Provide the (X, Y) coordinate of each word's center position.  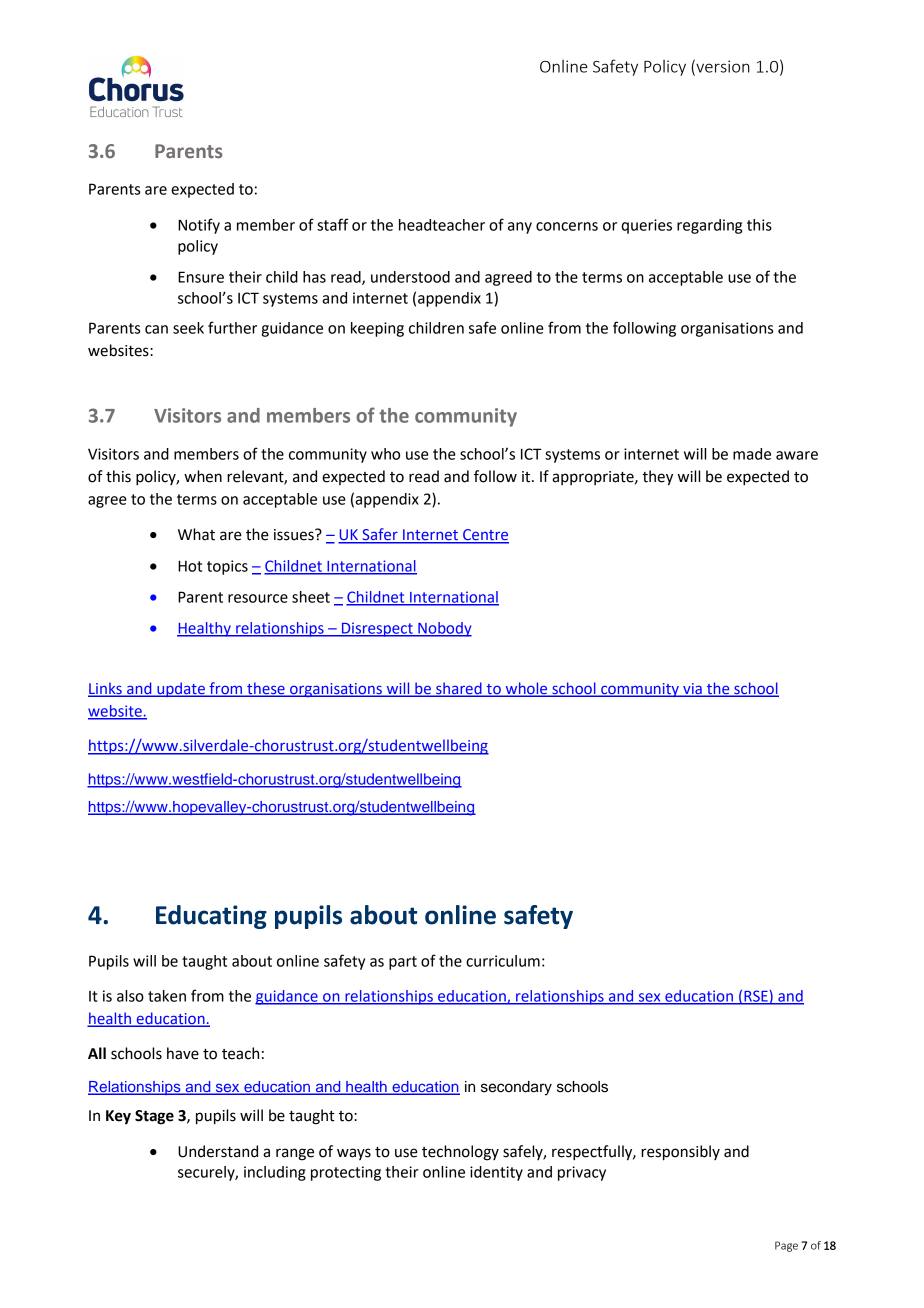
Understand (218, 1151)
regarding (709, 226)
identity (496, 1173)
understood (410, 277)
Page (786, 1246)
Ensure (201, 277)
